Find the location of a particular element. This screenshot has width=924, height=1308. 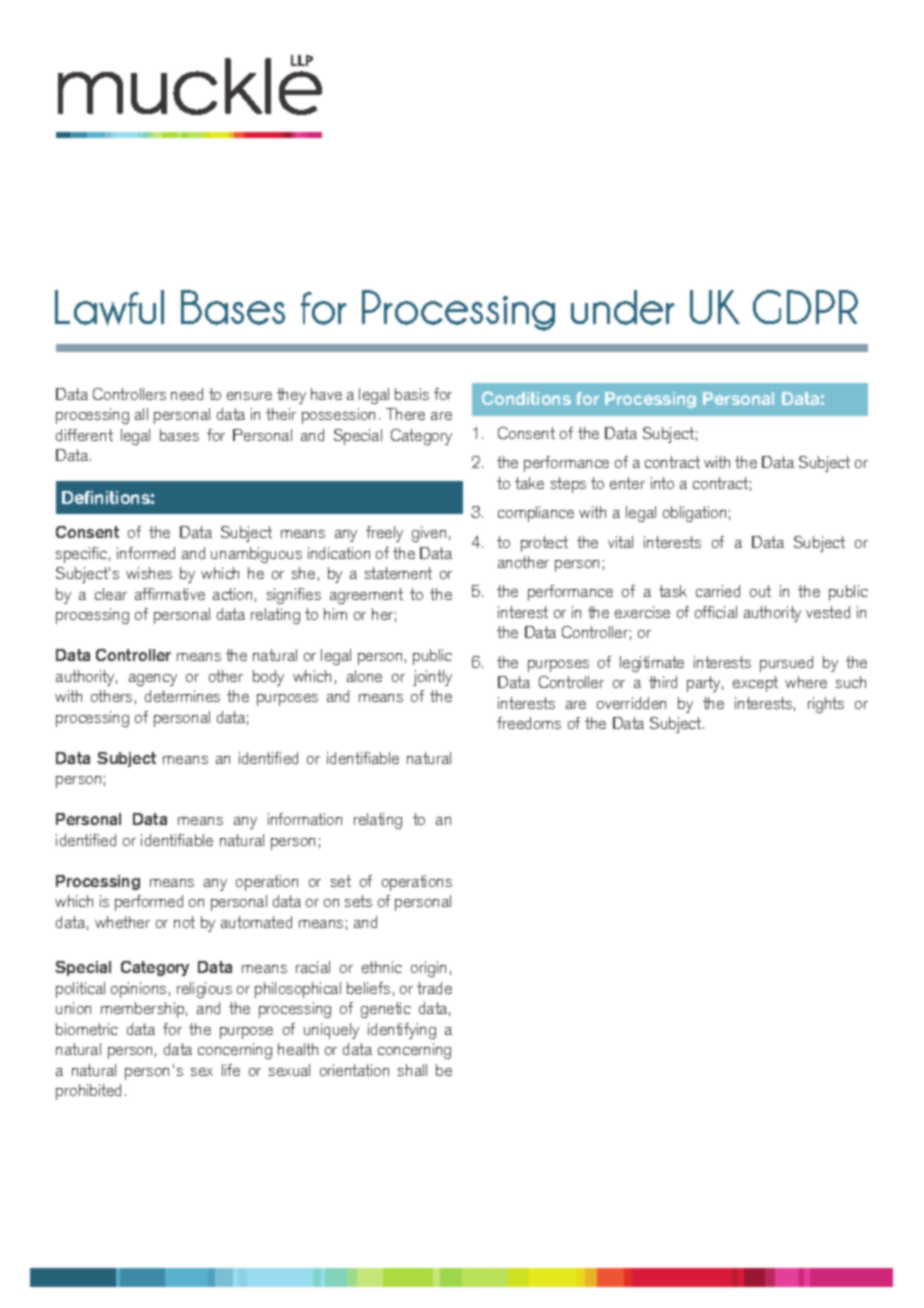

basis is located at coordinates (412, 394).
